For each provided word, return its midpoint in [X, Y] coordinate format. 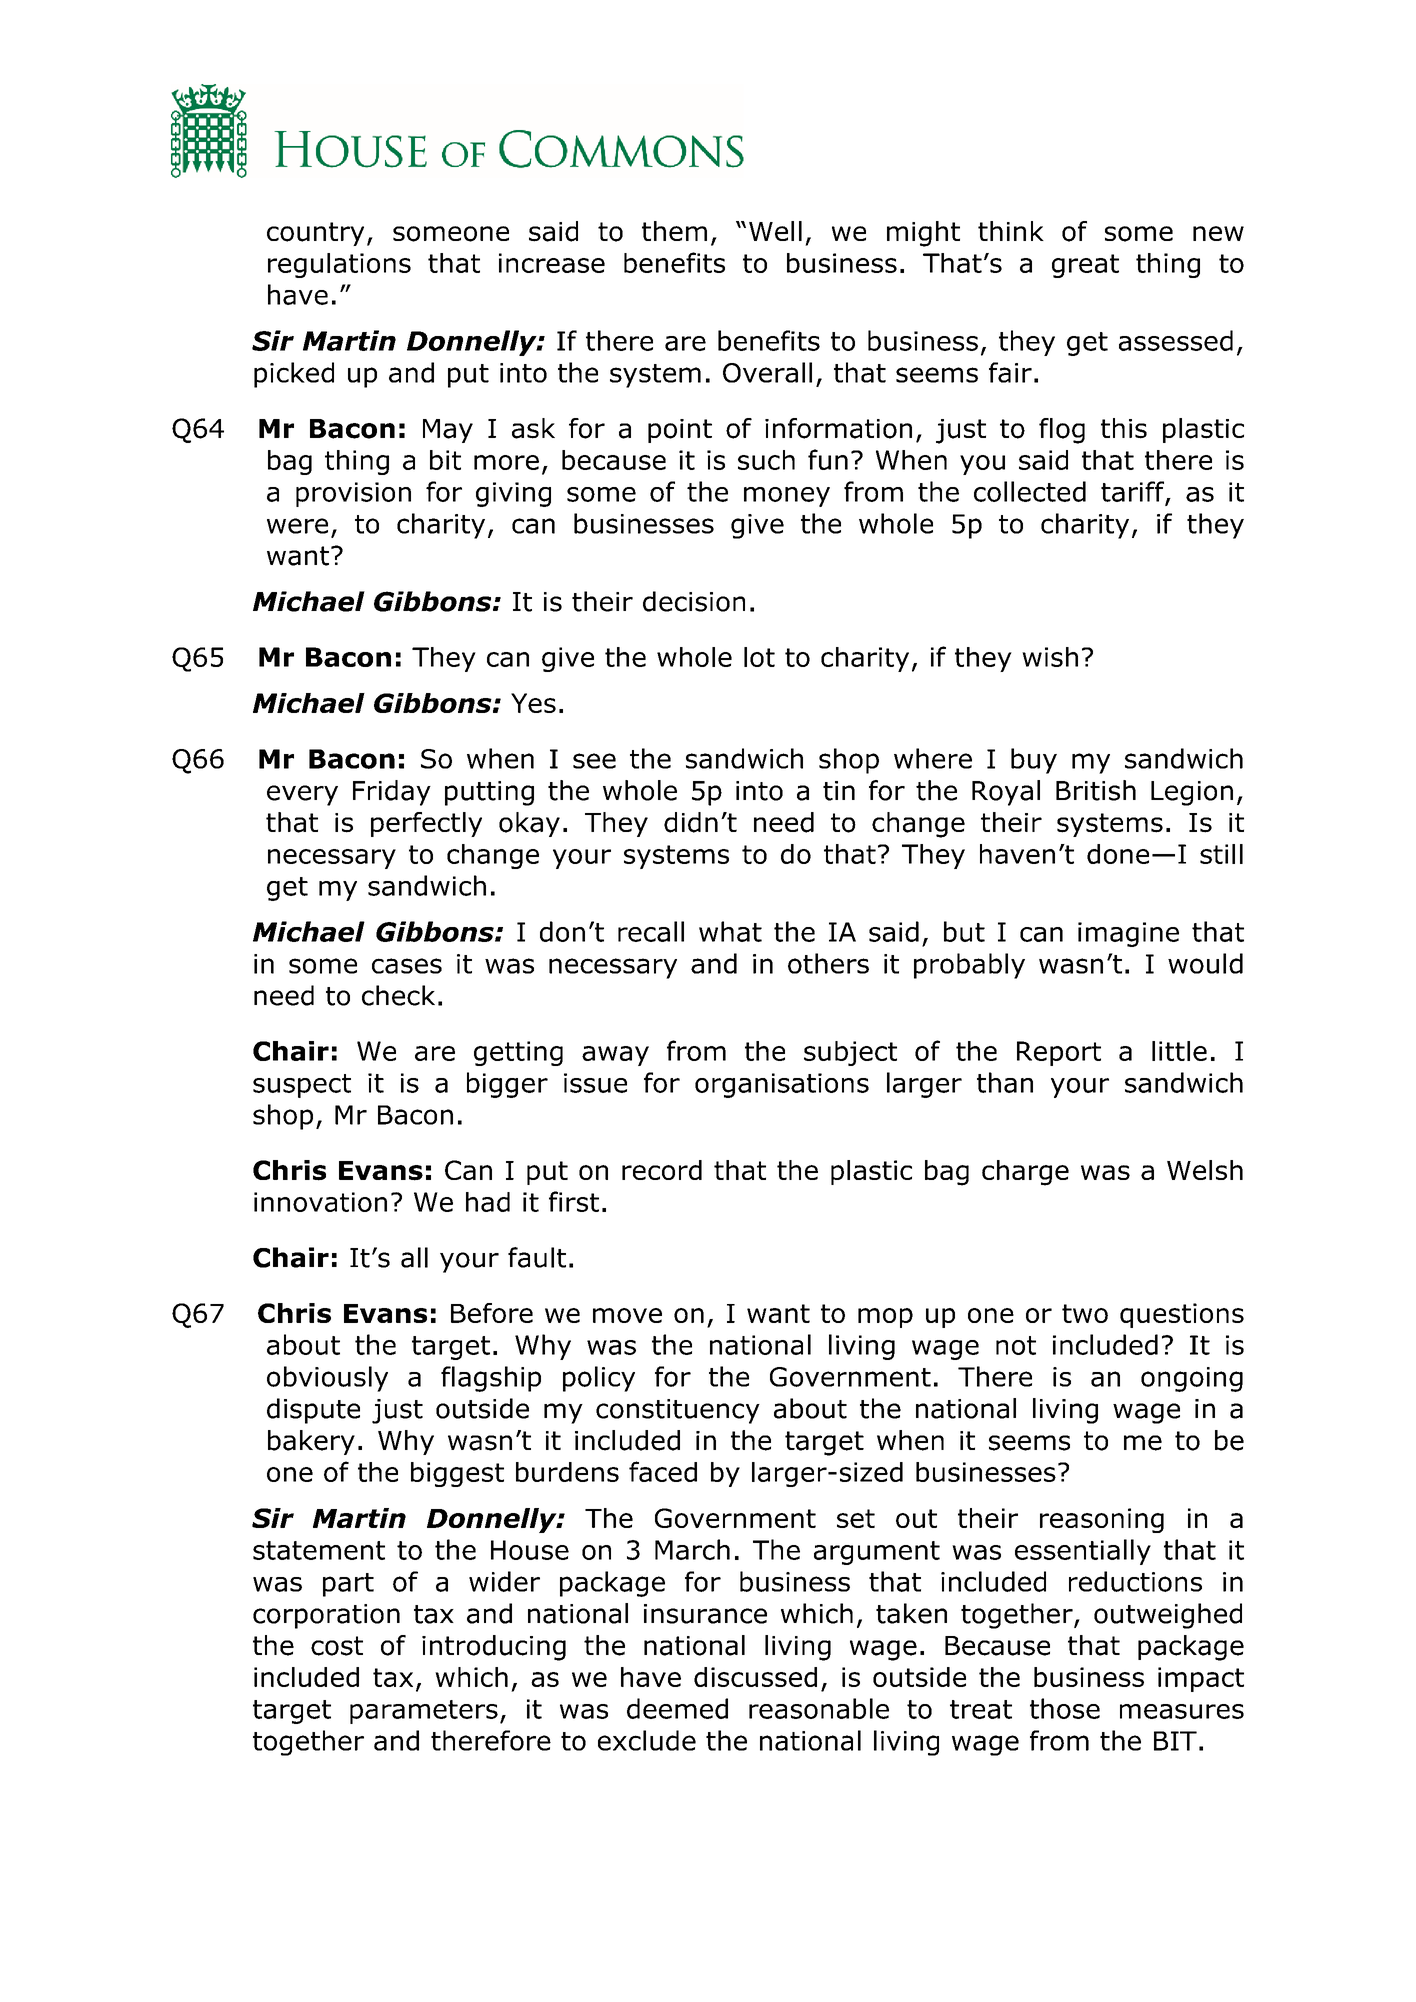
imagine [1128, 934]
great [1085, 266]
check [398, 995]
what [730, 931]
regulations [339, 265]
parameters [424, 1712]
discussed [755, 1677]
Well [775, 231]
